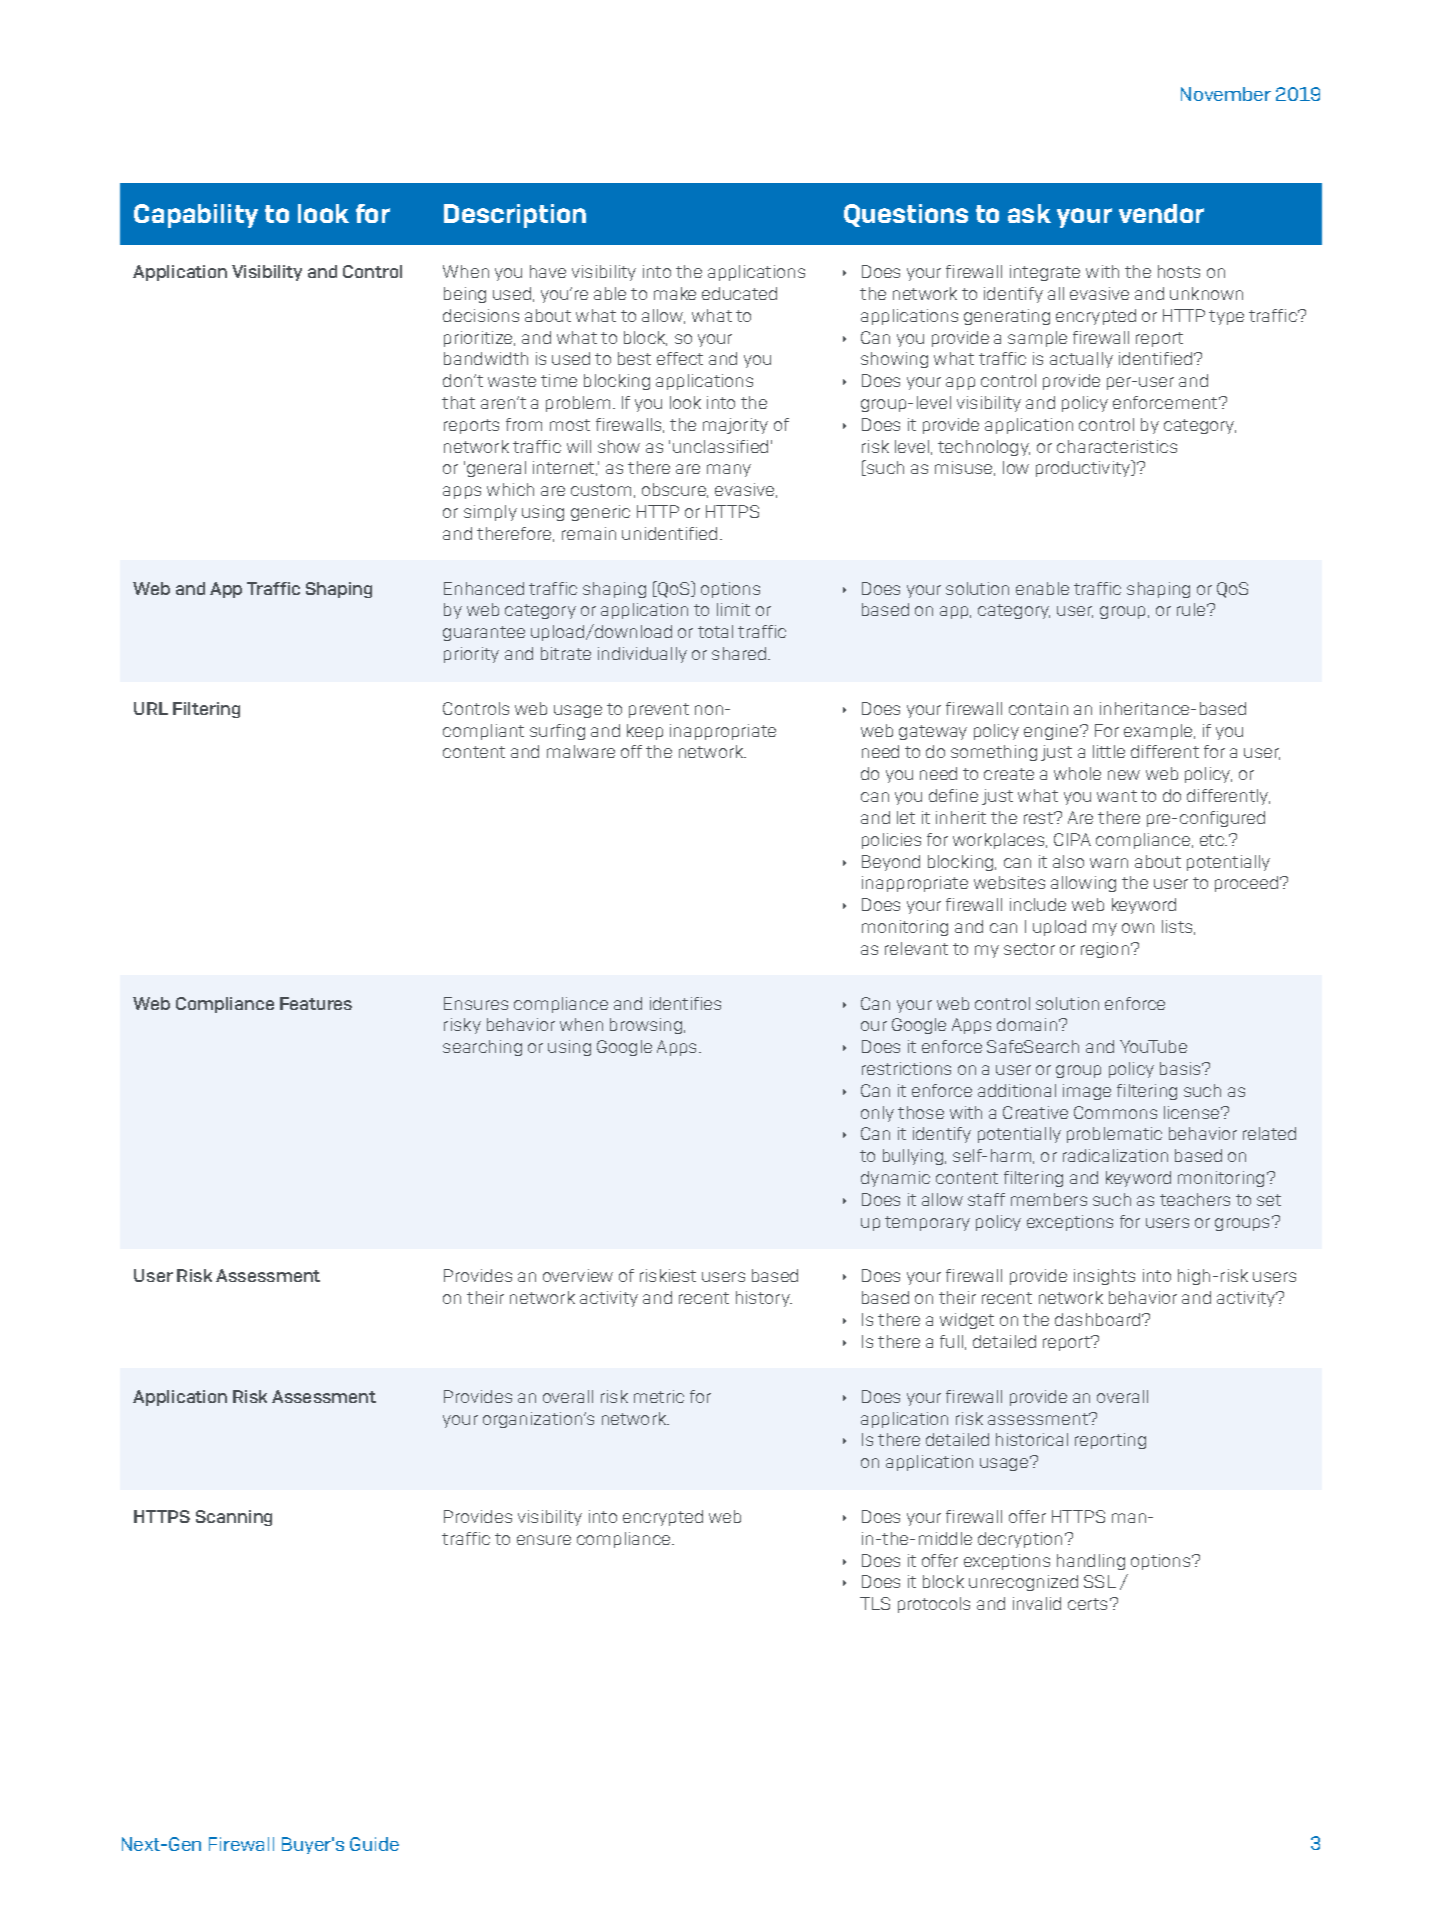  What do you see at coordinates (659, 1396) in the image?
I see `metric` at bounding box center [659, 1396].
